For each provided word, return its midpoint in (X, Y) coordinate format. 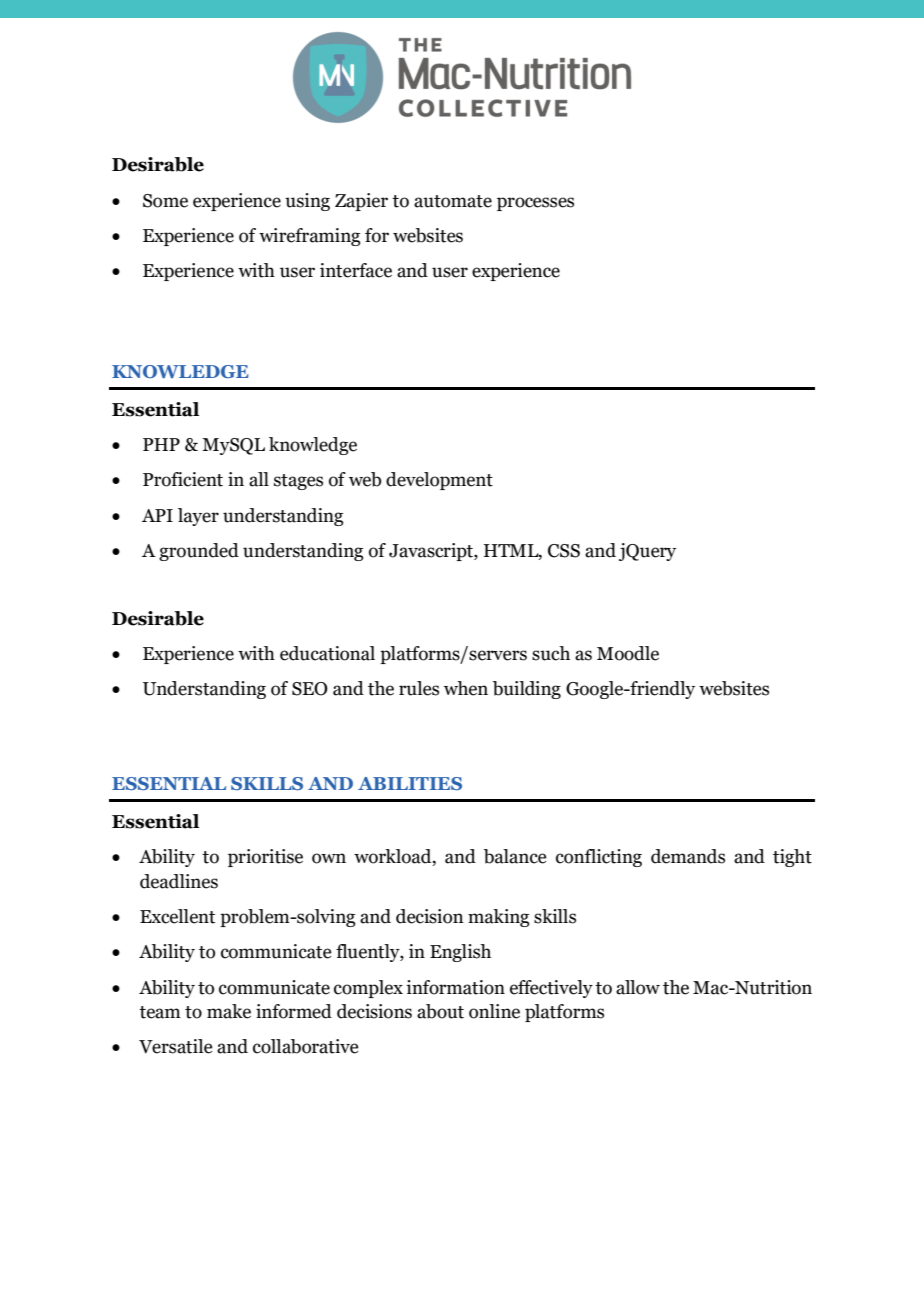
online (494, 1011)
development (439, 481)
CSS (564, 551)
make (229, 1011)
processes (535, 204)
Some (165, 201)
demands (688, 856)
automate (453, 201)
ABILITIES (410, 783)
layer (198, 517)
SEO (310, 689)
